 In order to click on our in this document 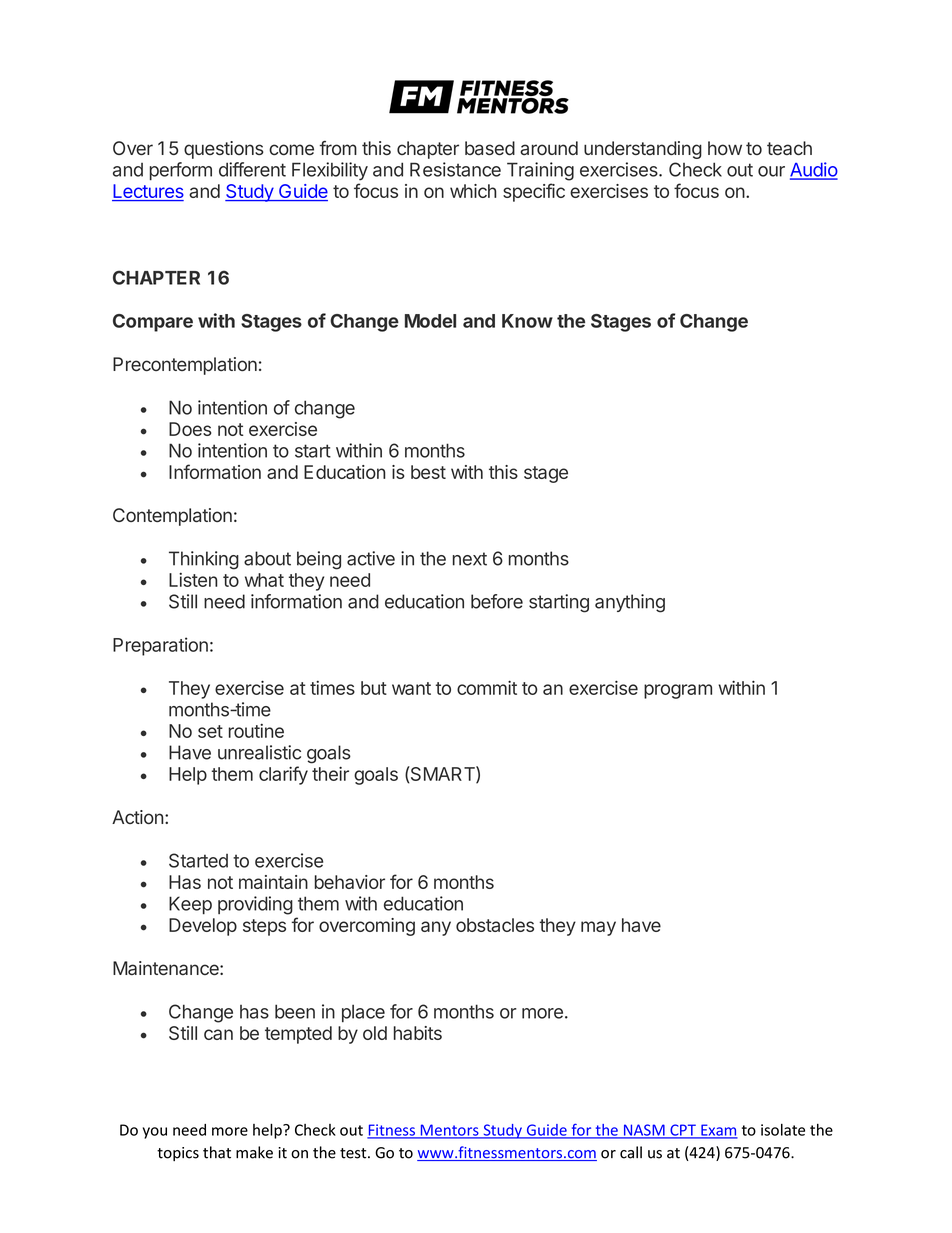, I will do `click(771, 171)`.
